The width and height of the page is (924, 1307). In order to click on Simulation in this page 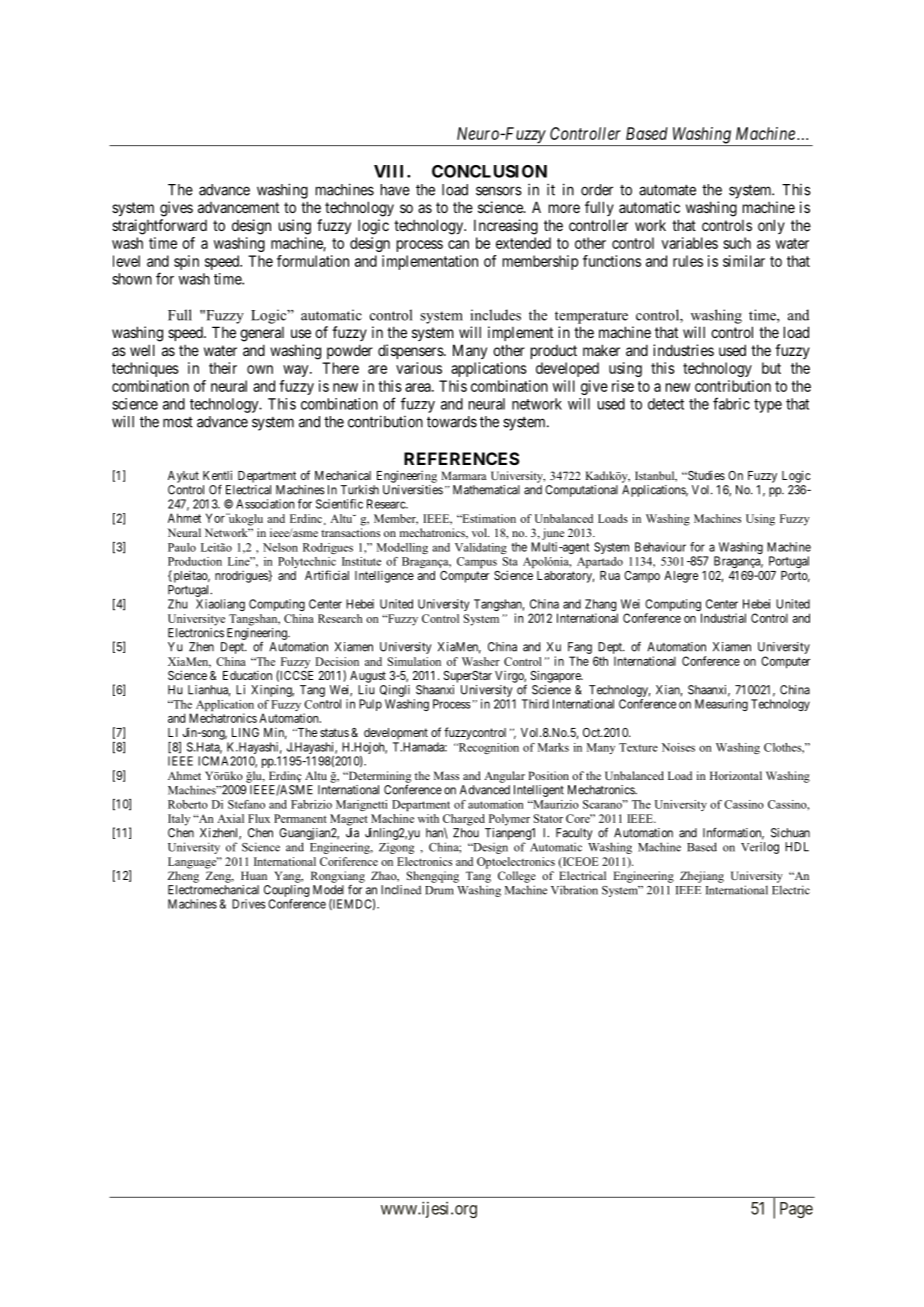, I will do `click(414, 661)`.
